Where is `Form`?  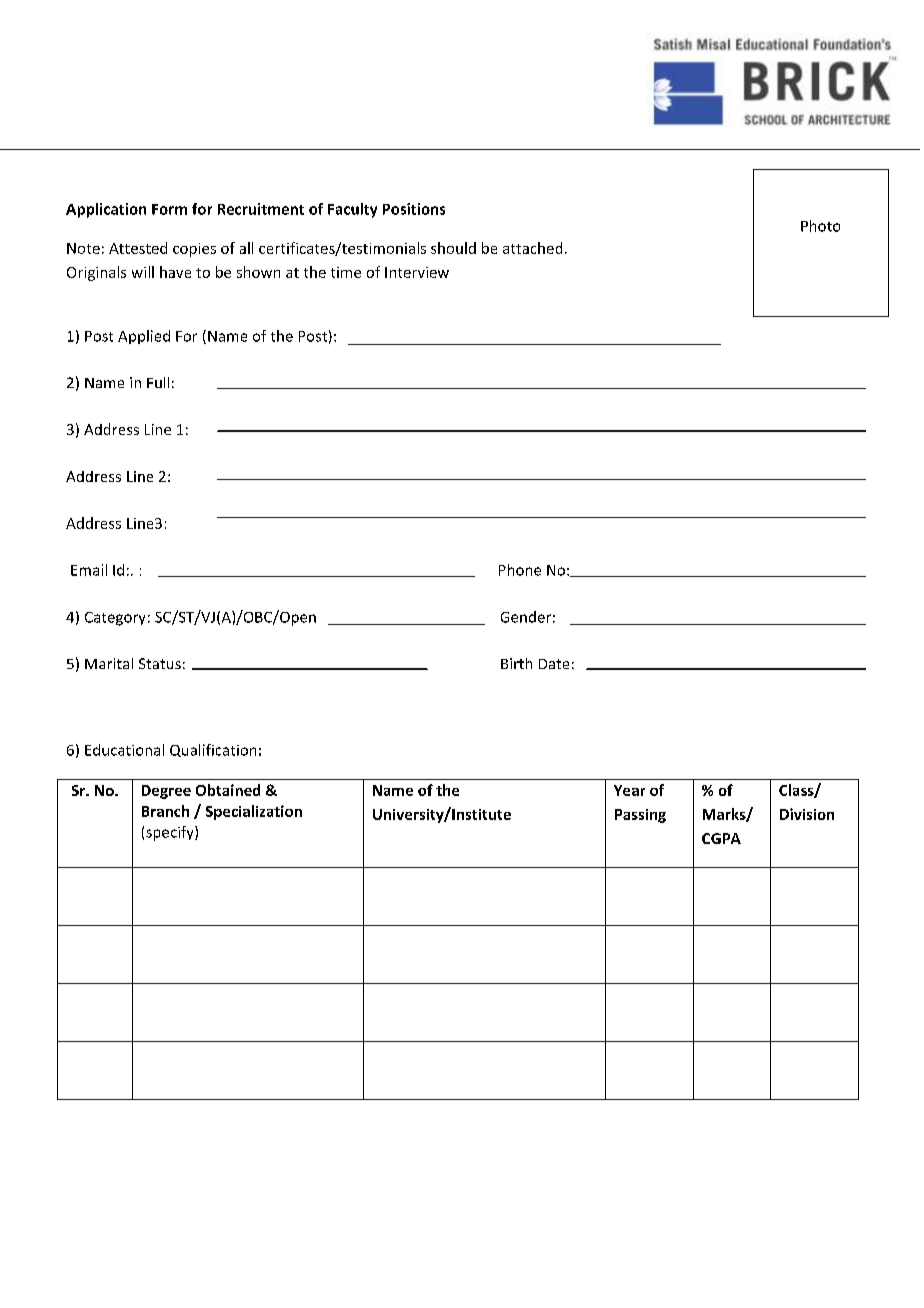 Form is located at coordinates (169, 209).
